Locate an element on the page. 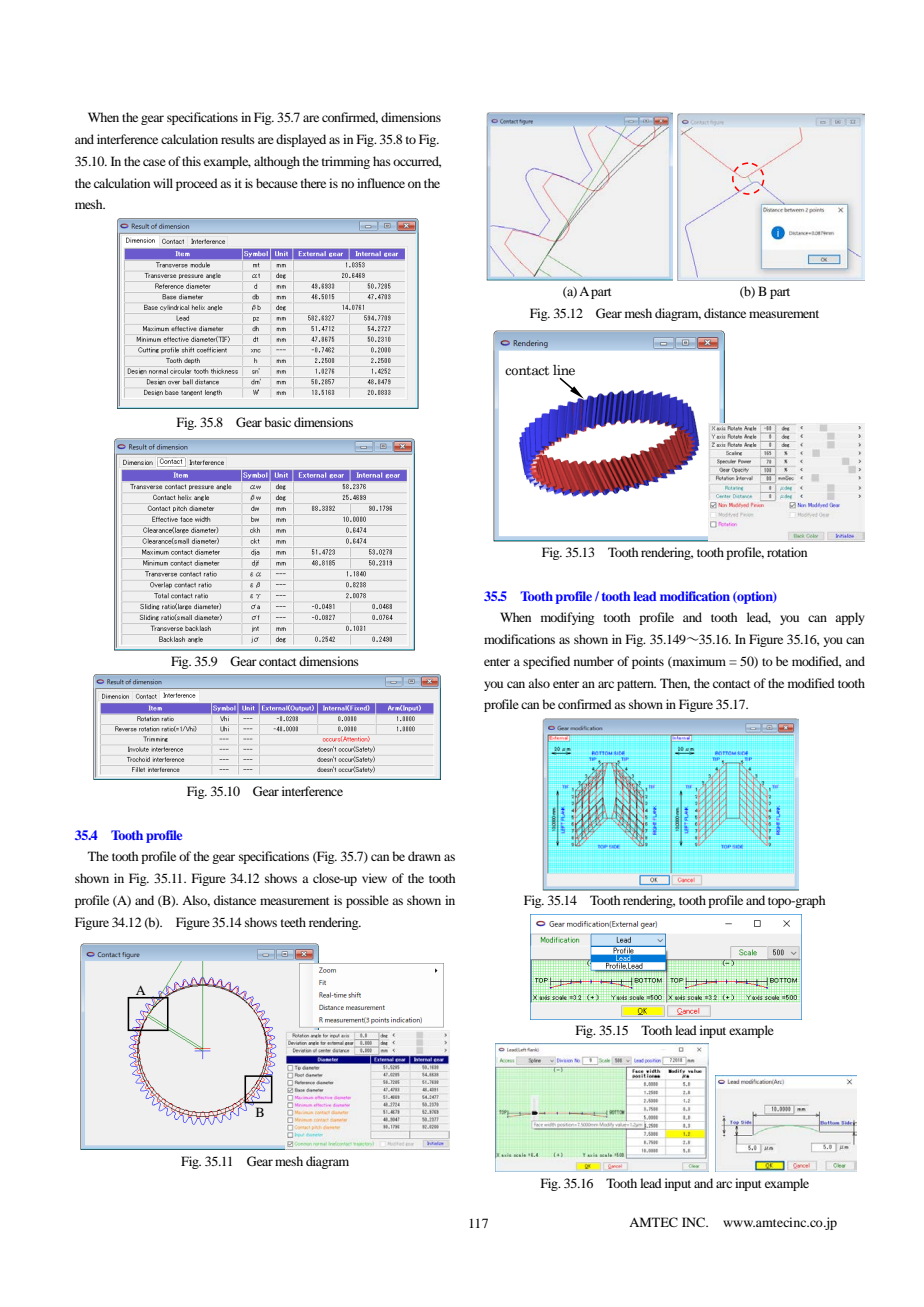 Image resolution: width=924 pixels, height=1307 pixels. apply is located at coordinates (850, 618).
